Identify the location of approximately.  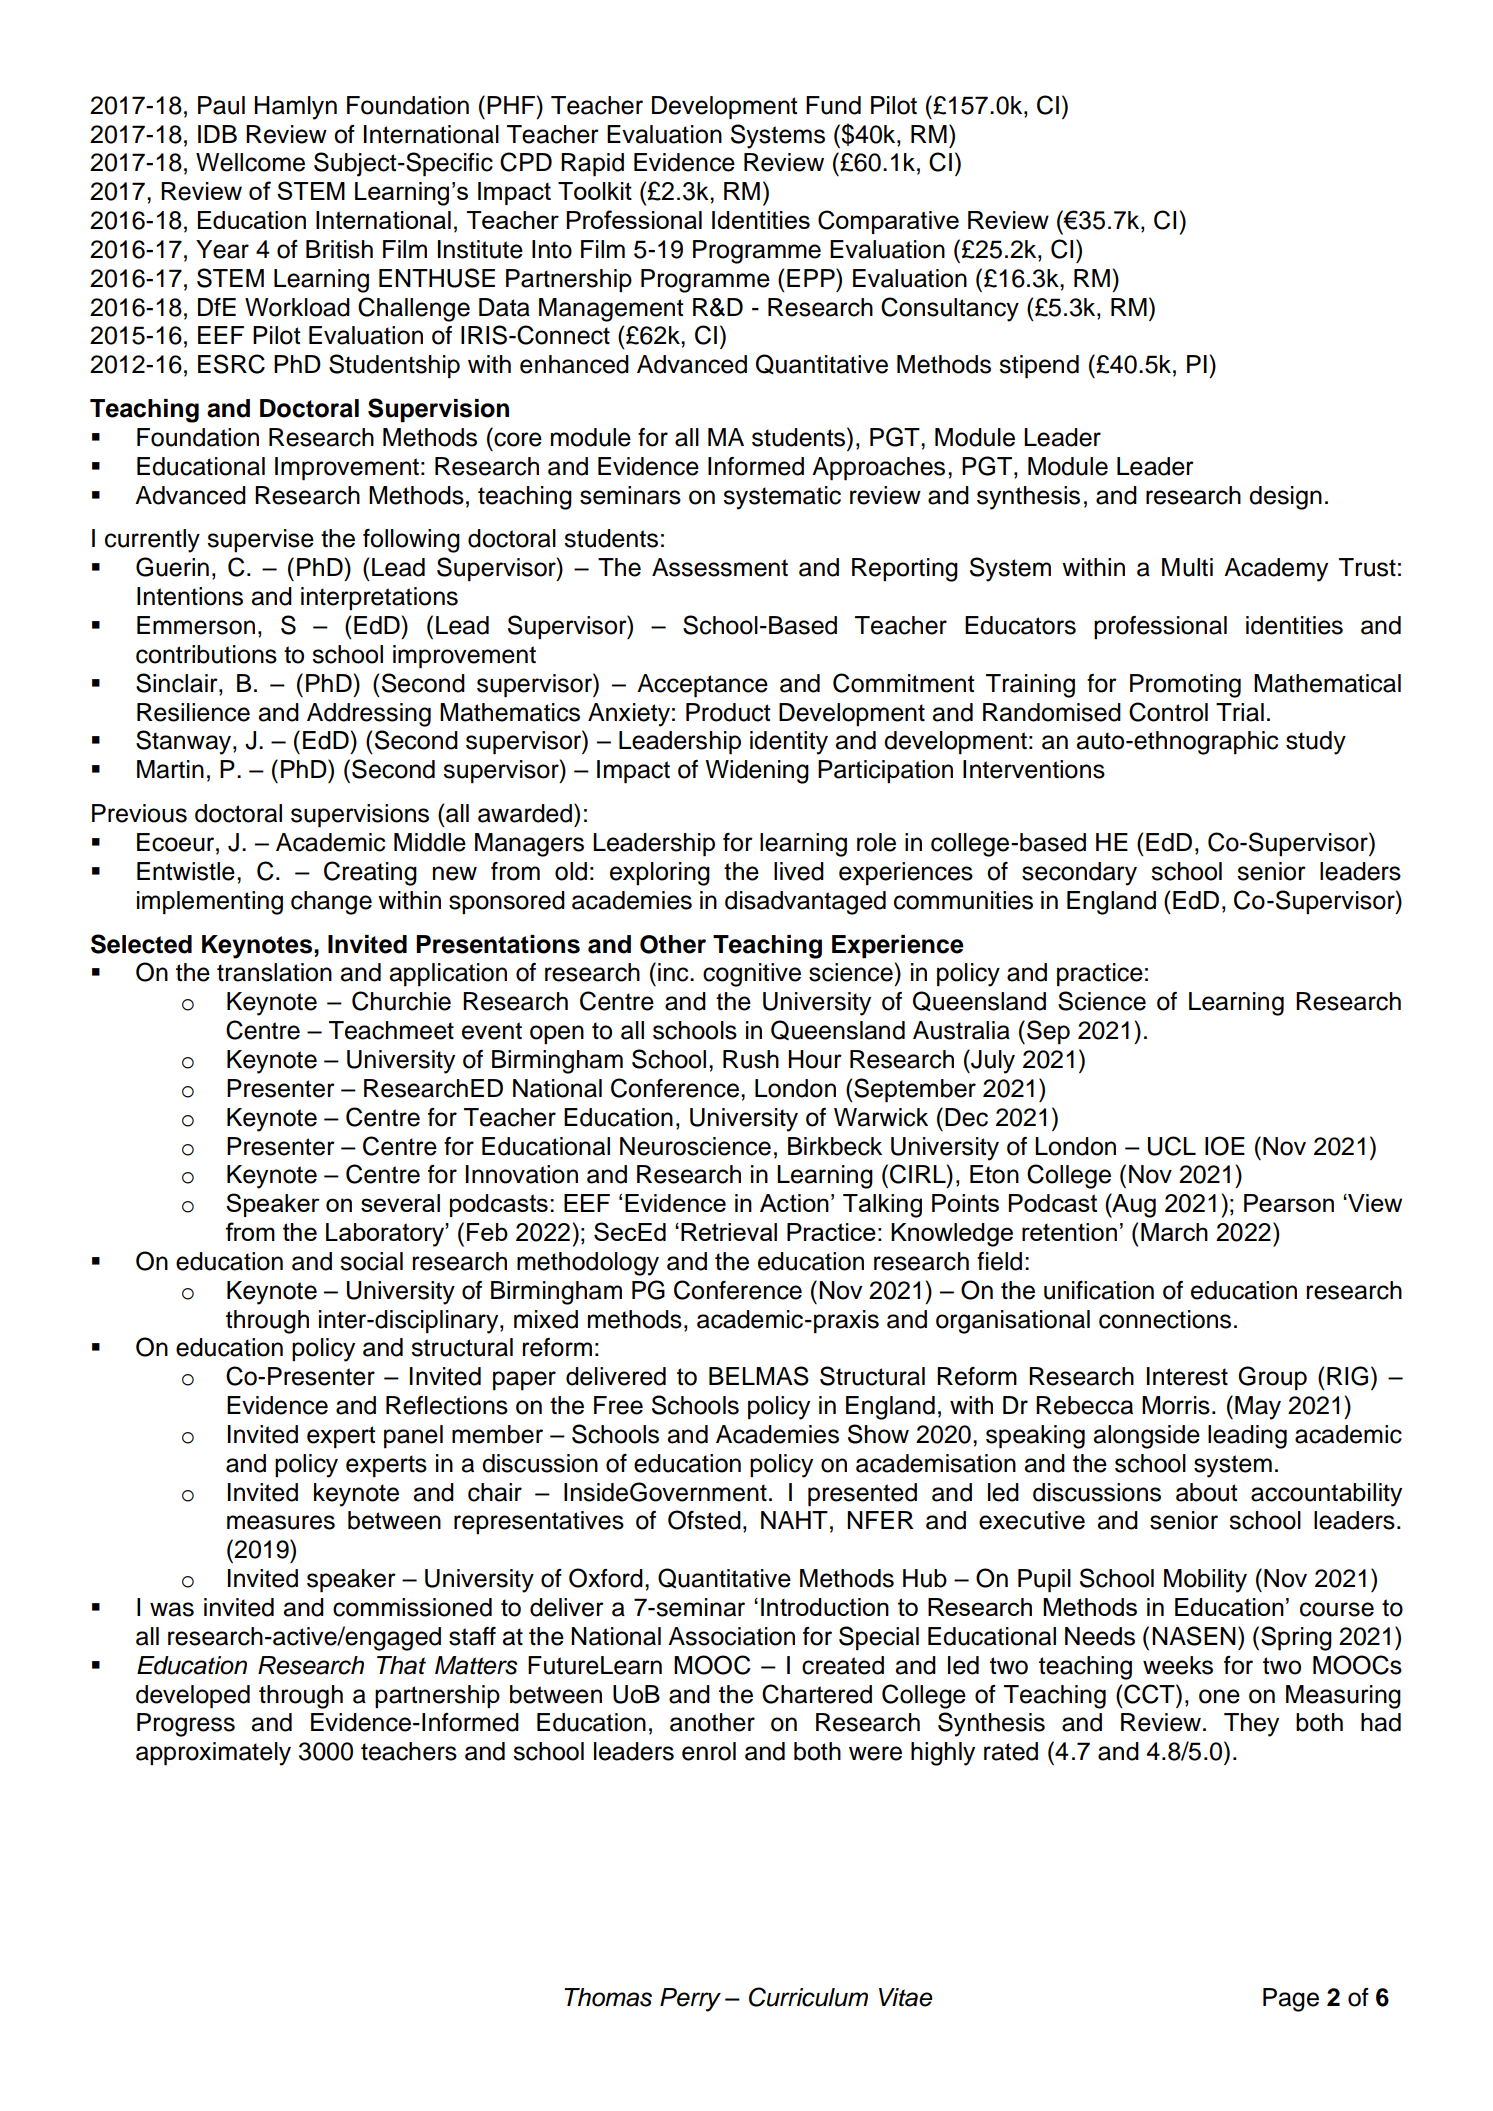
(213, 1754).
